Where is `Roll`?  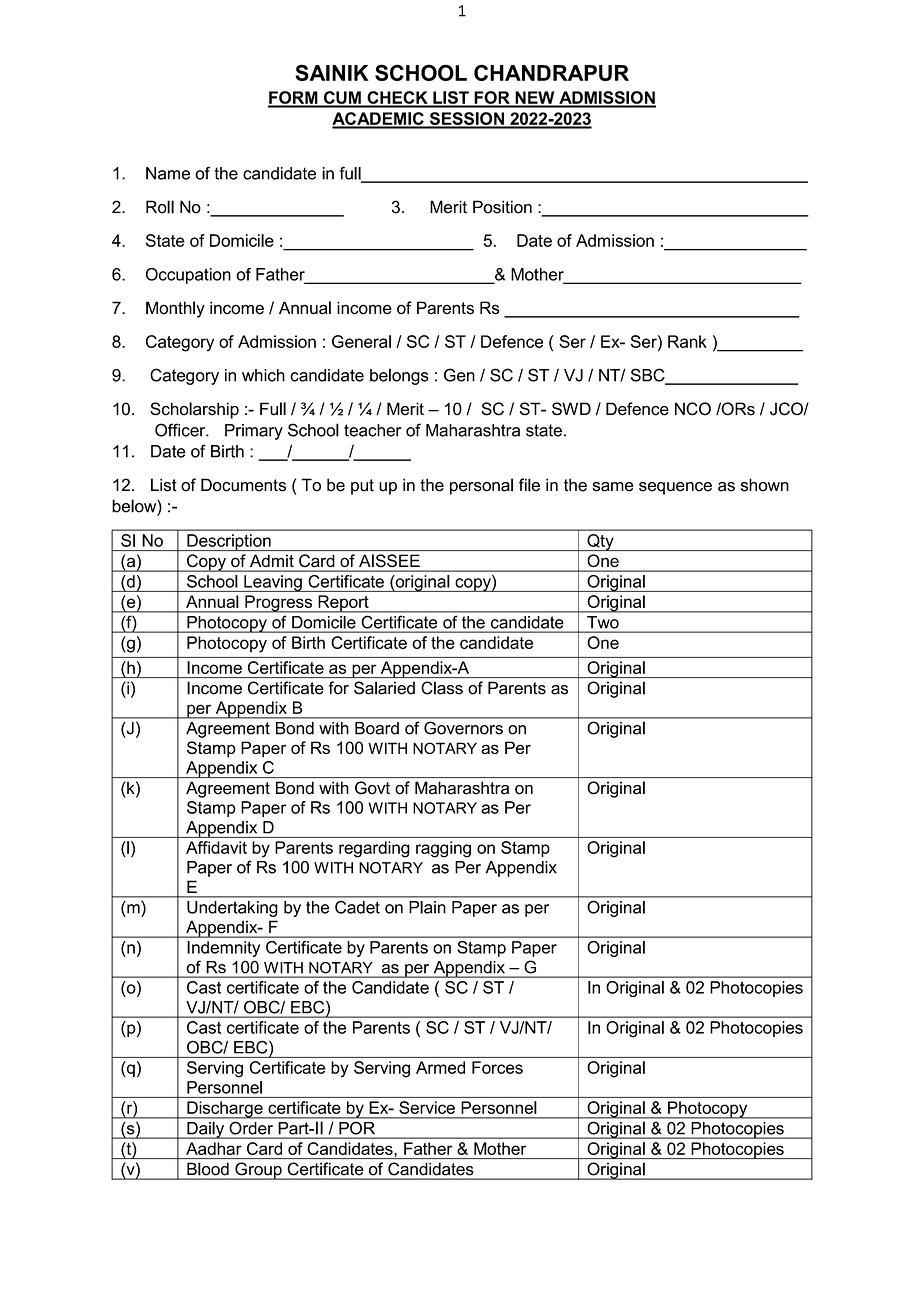 Roll is located at coordinates (160, 207).
